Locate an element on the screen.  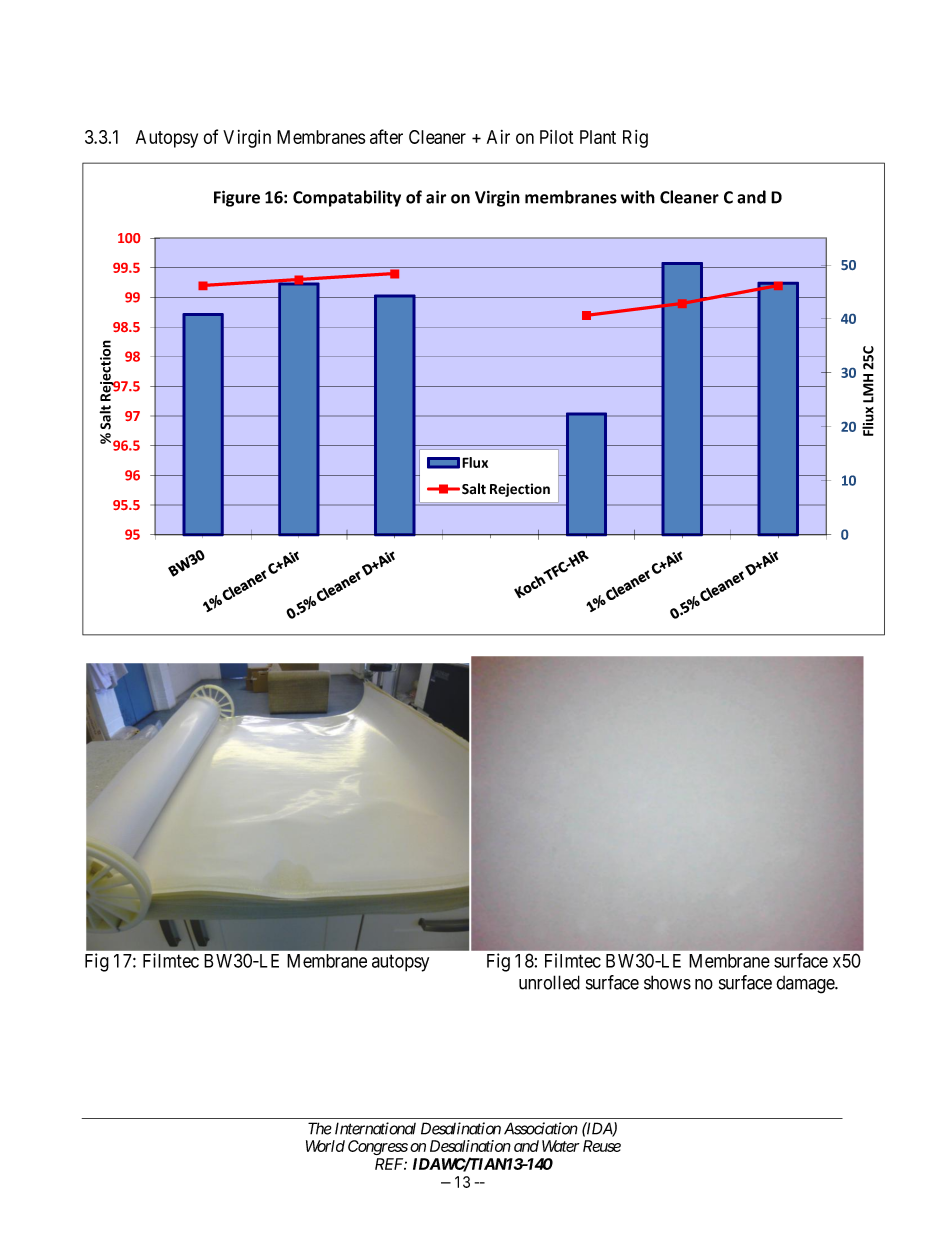
Association is located at coordinates (541, 1128).
